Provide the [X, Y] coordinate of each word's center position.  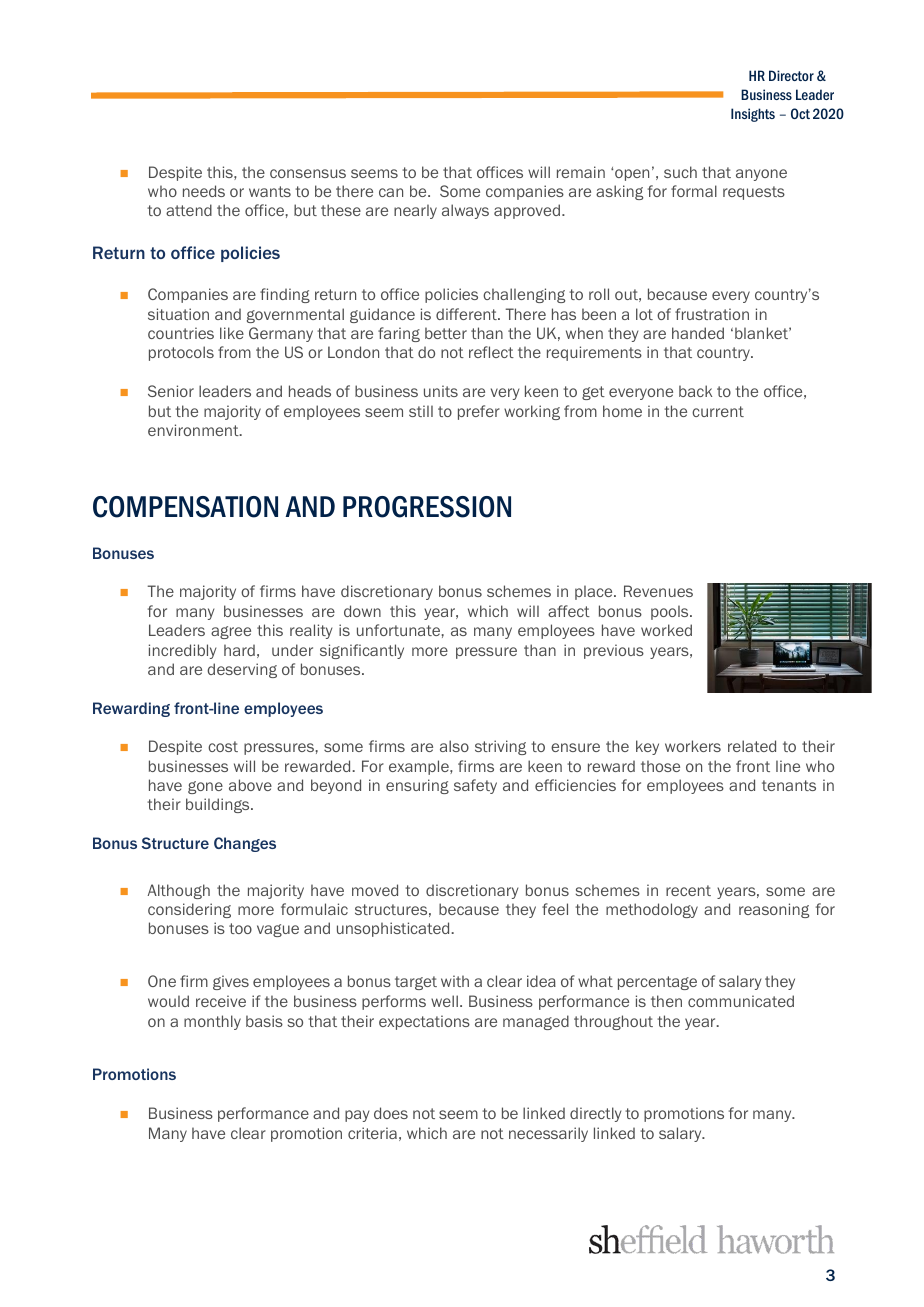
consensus [308, 173]
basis [264, 1021]
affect [569, 611]
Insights [753, 115]
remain [581, 172]
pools [671, 612]
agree [231, 632]
